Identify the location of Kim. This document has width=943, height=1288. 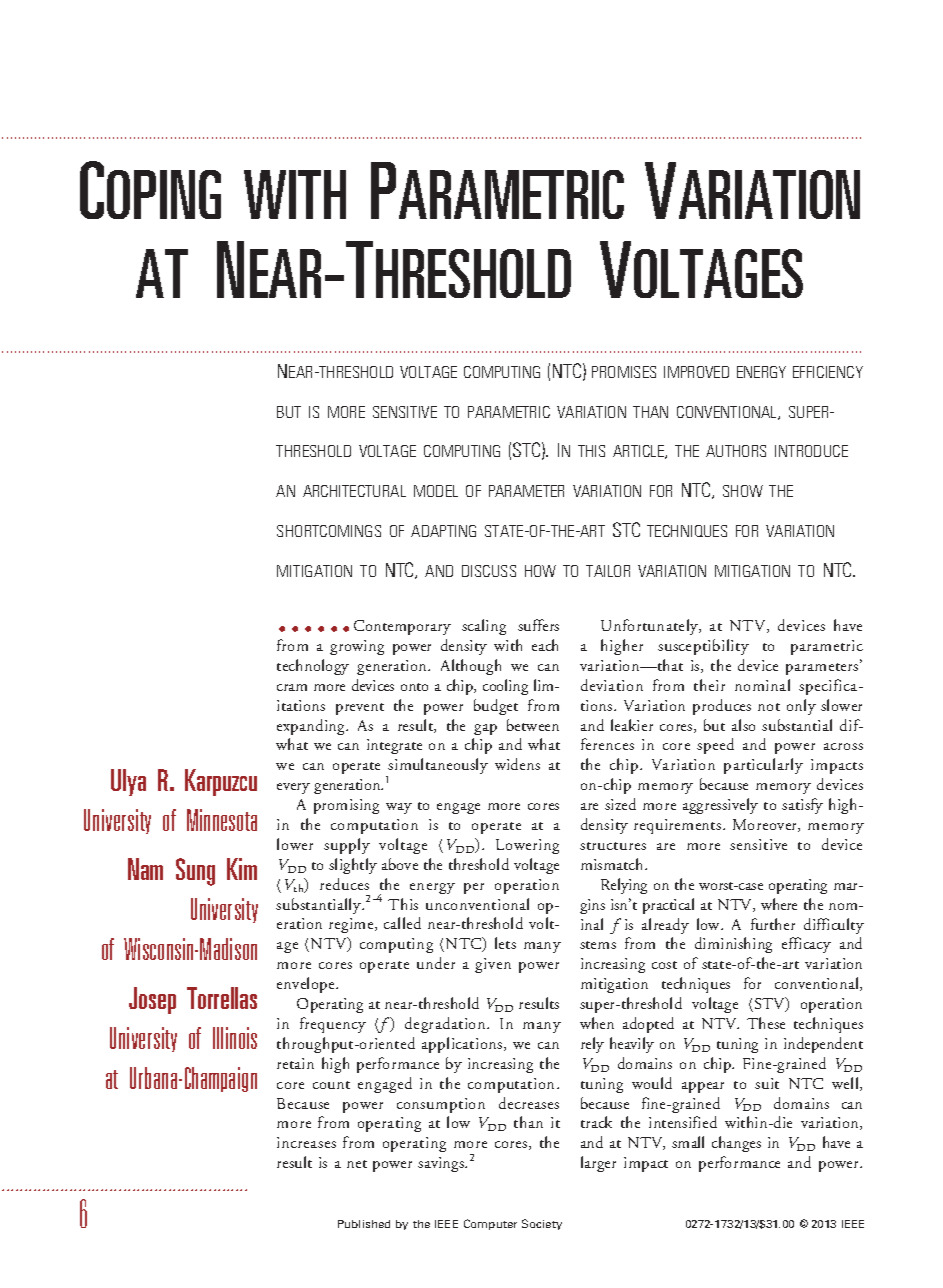
(242, 869).
